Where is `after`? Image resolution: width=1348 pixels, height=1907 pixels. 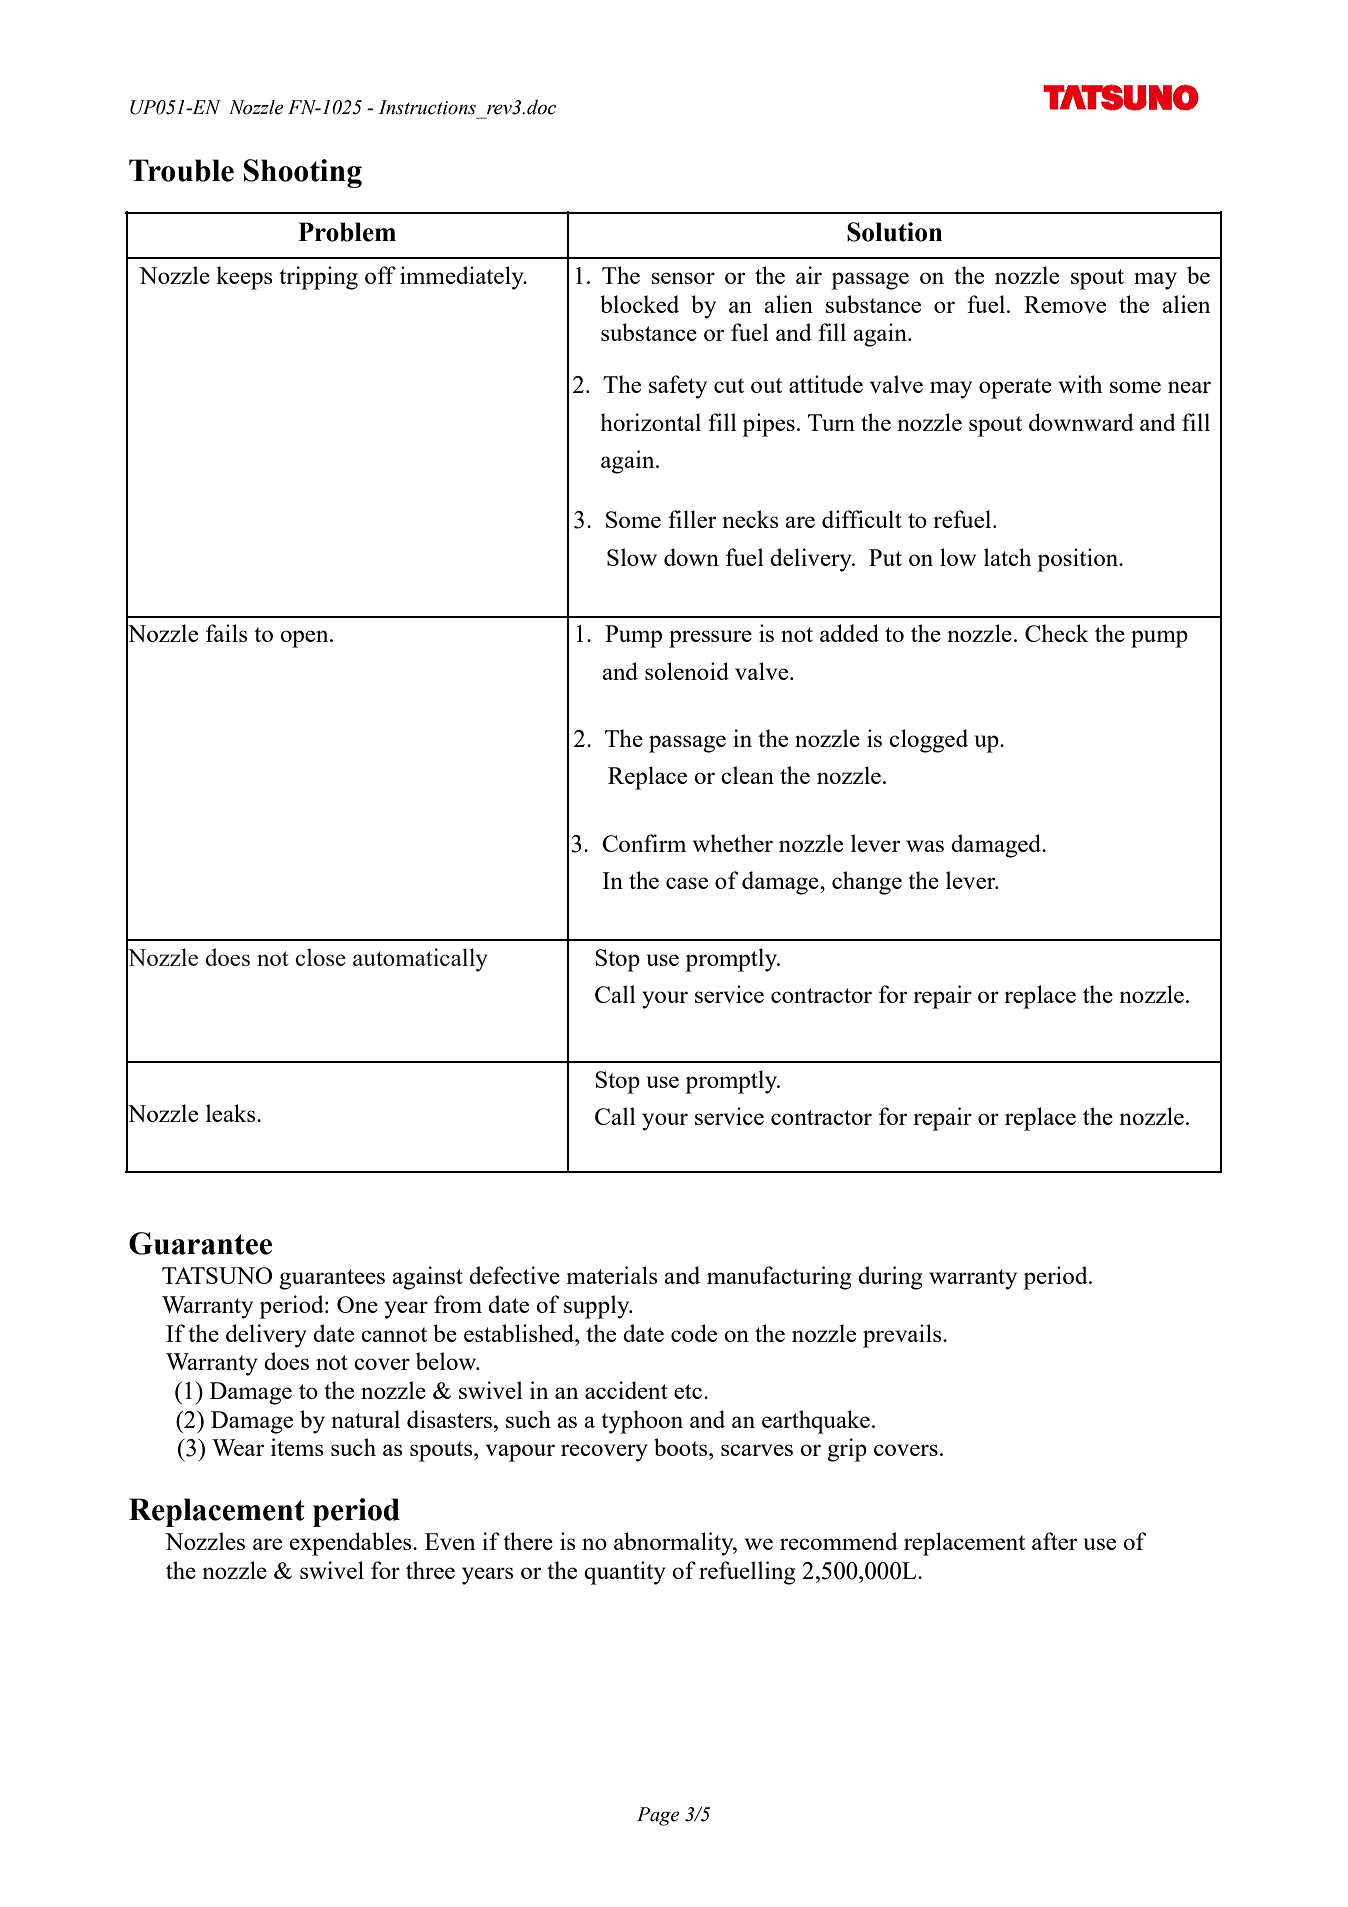
after is located at coordinates (1054, 1541).
